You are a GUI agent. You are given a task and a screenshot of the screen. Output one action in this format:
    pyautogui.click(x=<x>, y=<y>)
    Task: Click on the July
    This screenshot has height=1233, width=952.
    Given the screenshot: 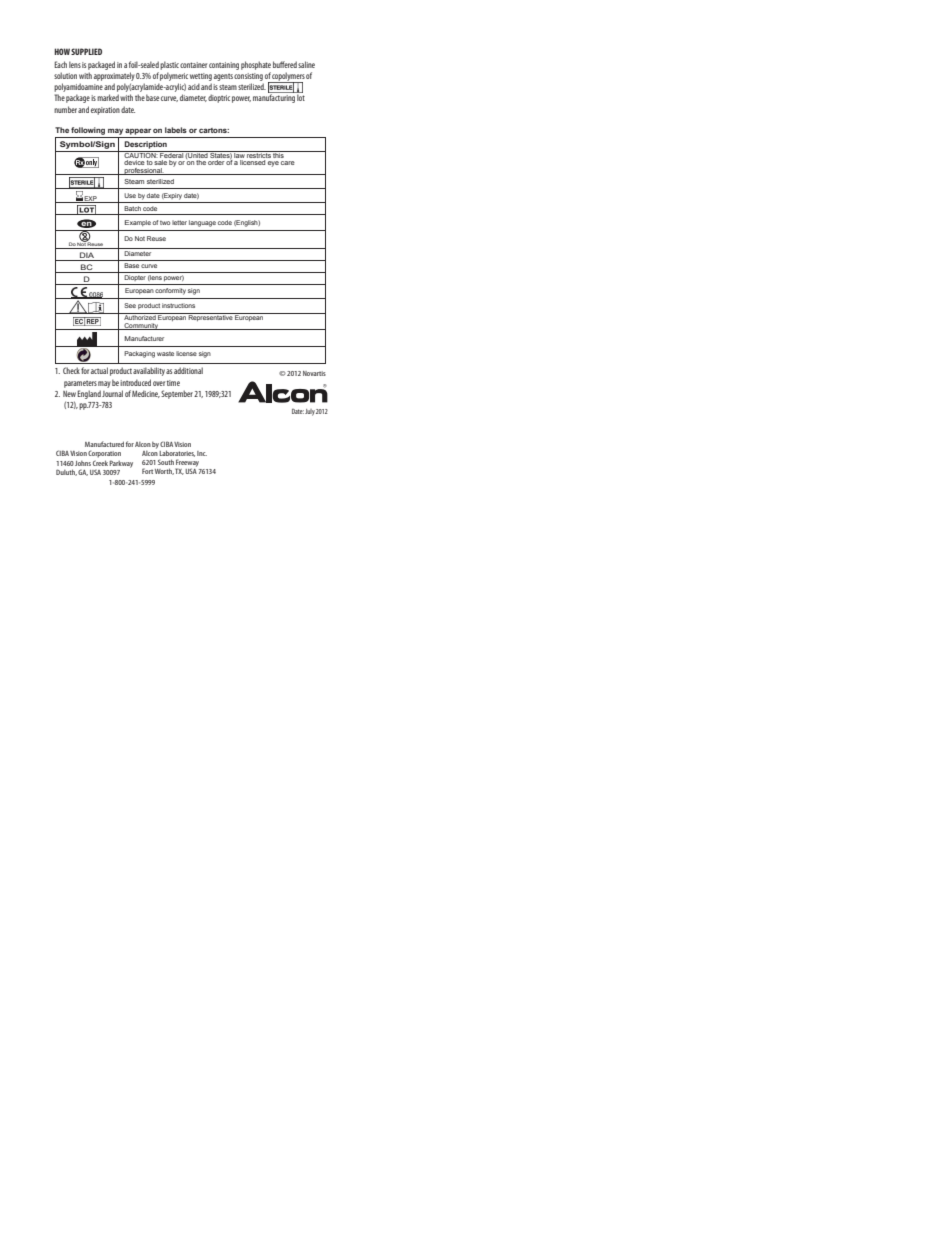 What is the action you would take?
    pyautogui.click(x=310, y=412)
